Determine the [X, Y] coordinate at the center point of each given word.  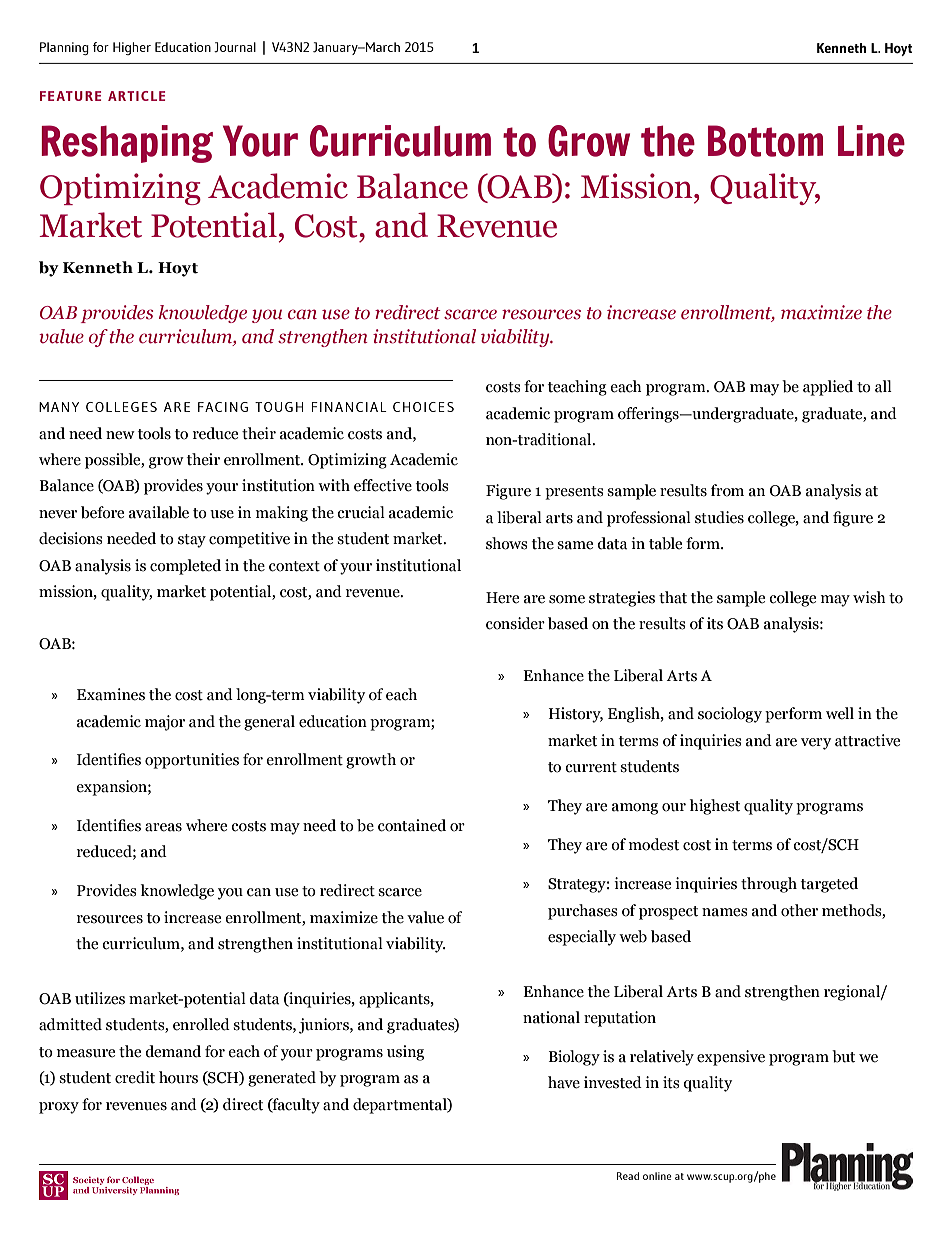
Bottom [765, 141]
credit [135, 1077]
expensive [731, 1058]
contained [412, 825]
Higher [132, 48]
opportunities [192, 761]
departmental [401, 1106]
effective [383, 485]
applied [828, 388]
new [120, 435]
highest [715, 807]
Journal [235, 47]
